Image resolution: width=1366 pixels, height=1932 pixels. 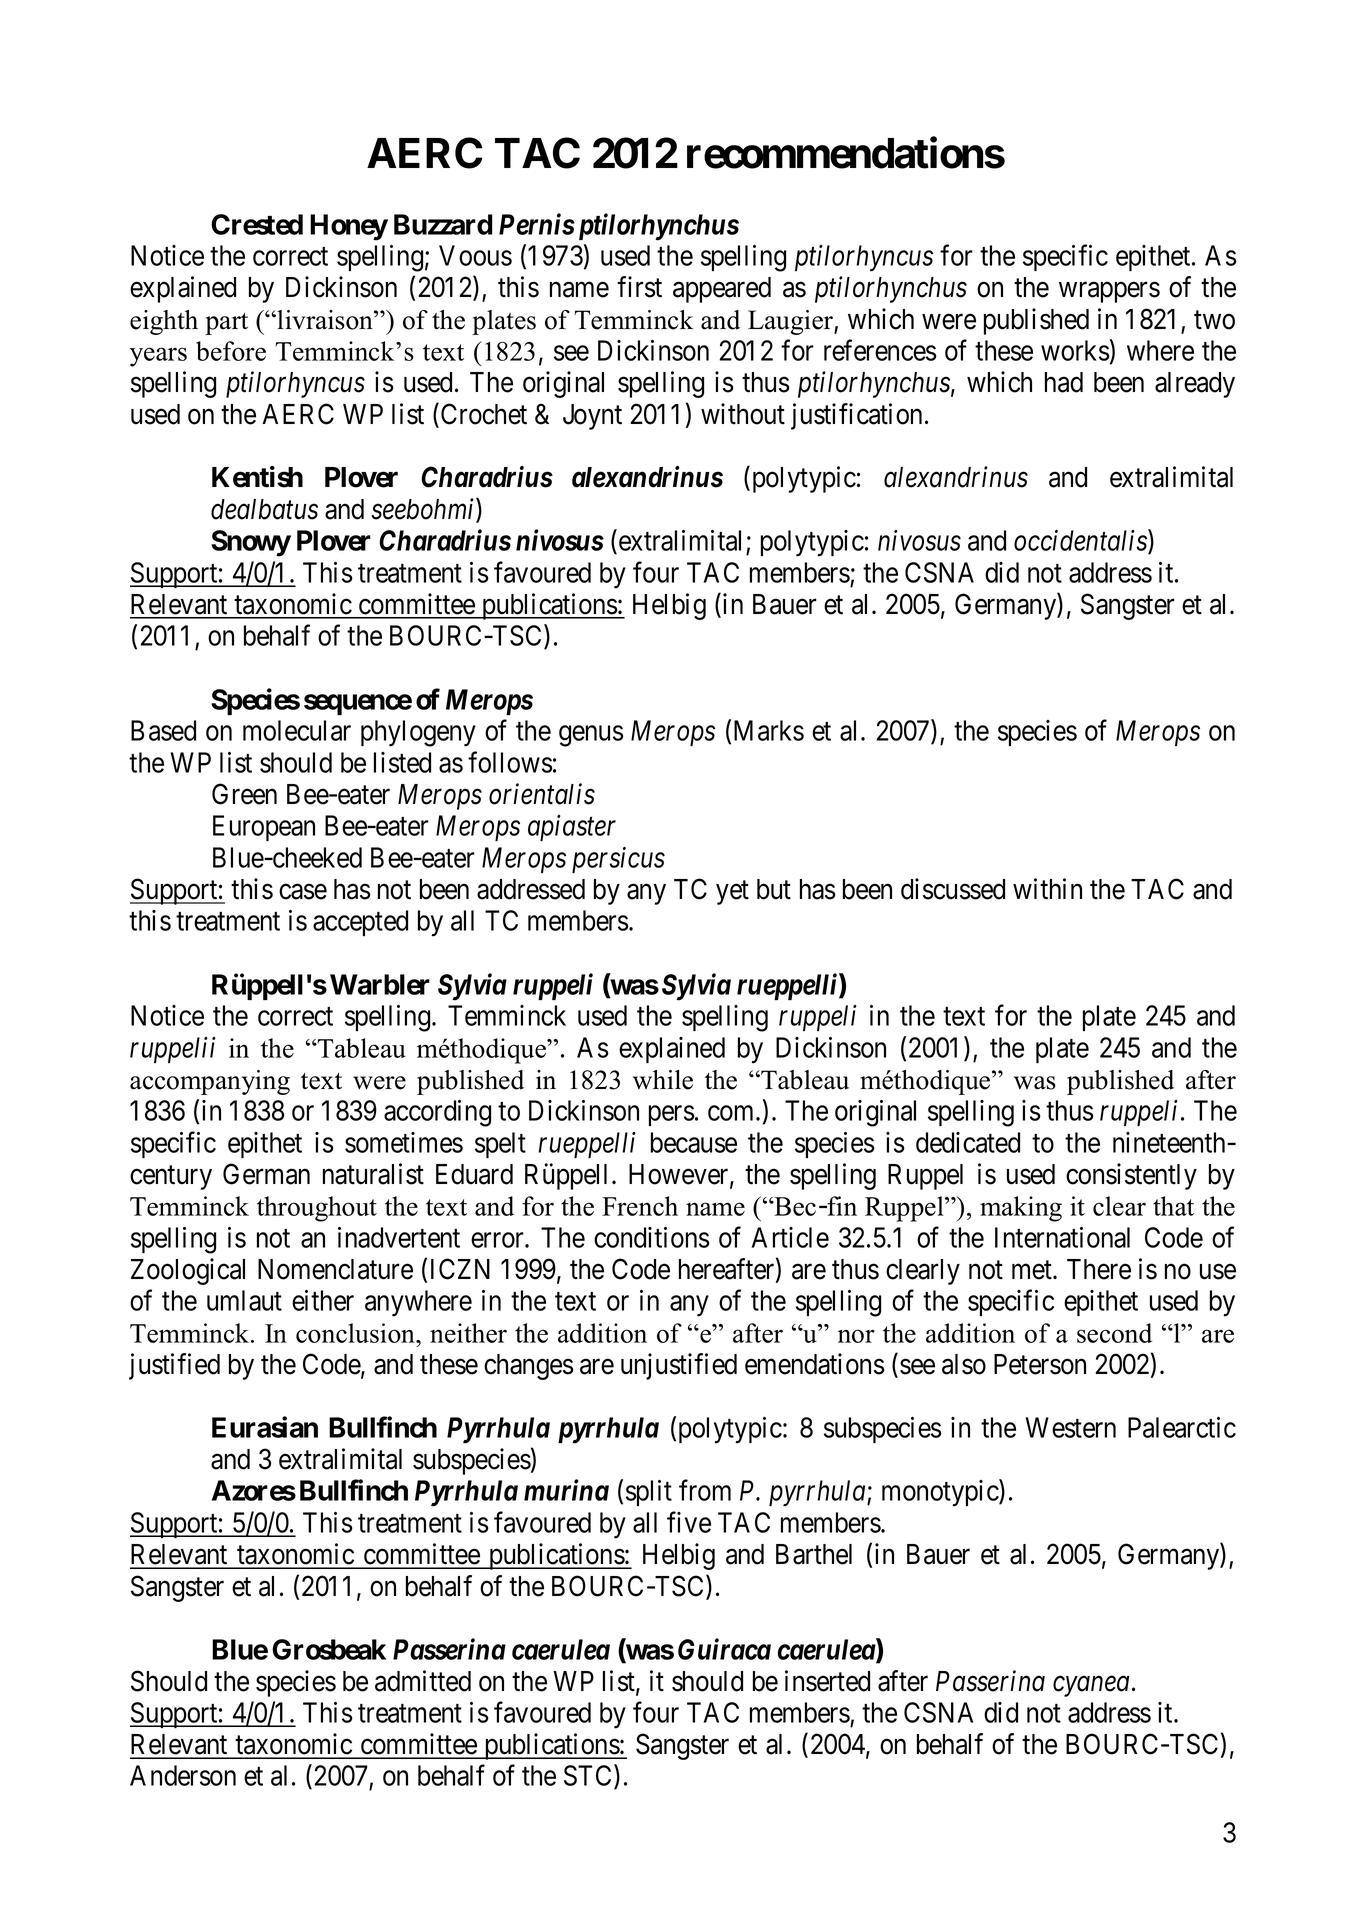 What do you see at coordinates (722, 290) in the image?
I see `appeared` at bounding box center [722, 290].
